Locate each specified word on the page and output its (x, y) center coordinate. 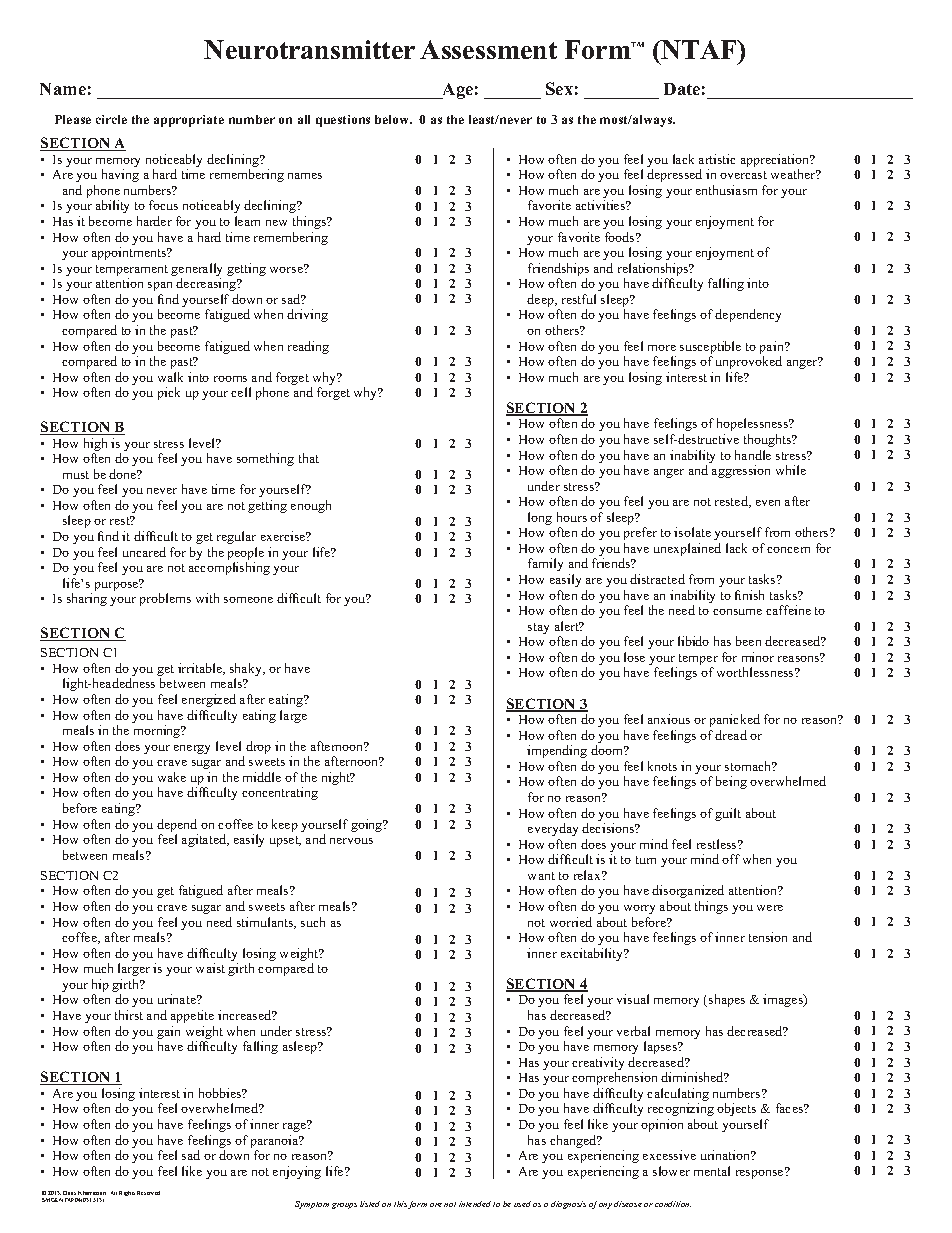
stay (538, 628)
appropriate (189, 121)
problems (165, 599)
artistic (717, 159)
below (393, 119)
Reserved (148, 1193)
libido (693, 641)
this (401, 1205)
